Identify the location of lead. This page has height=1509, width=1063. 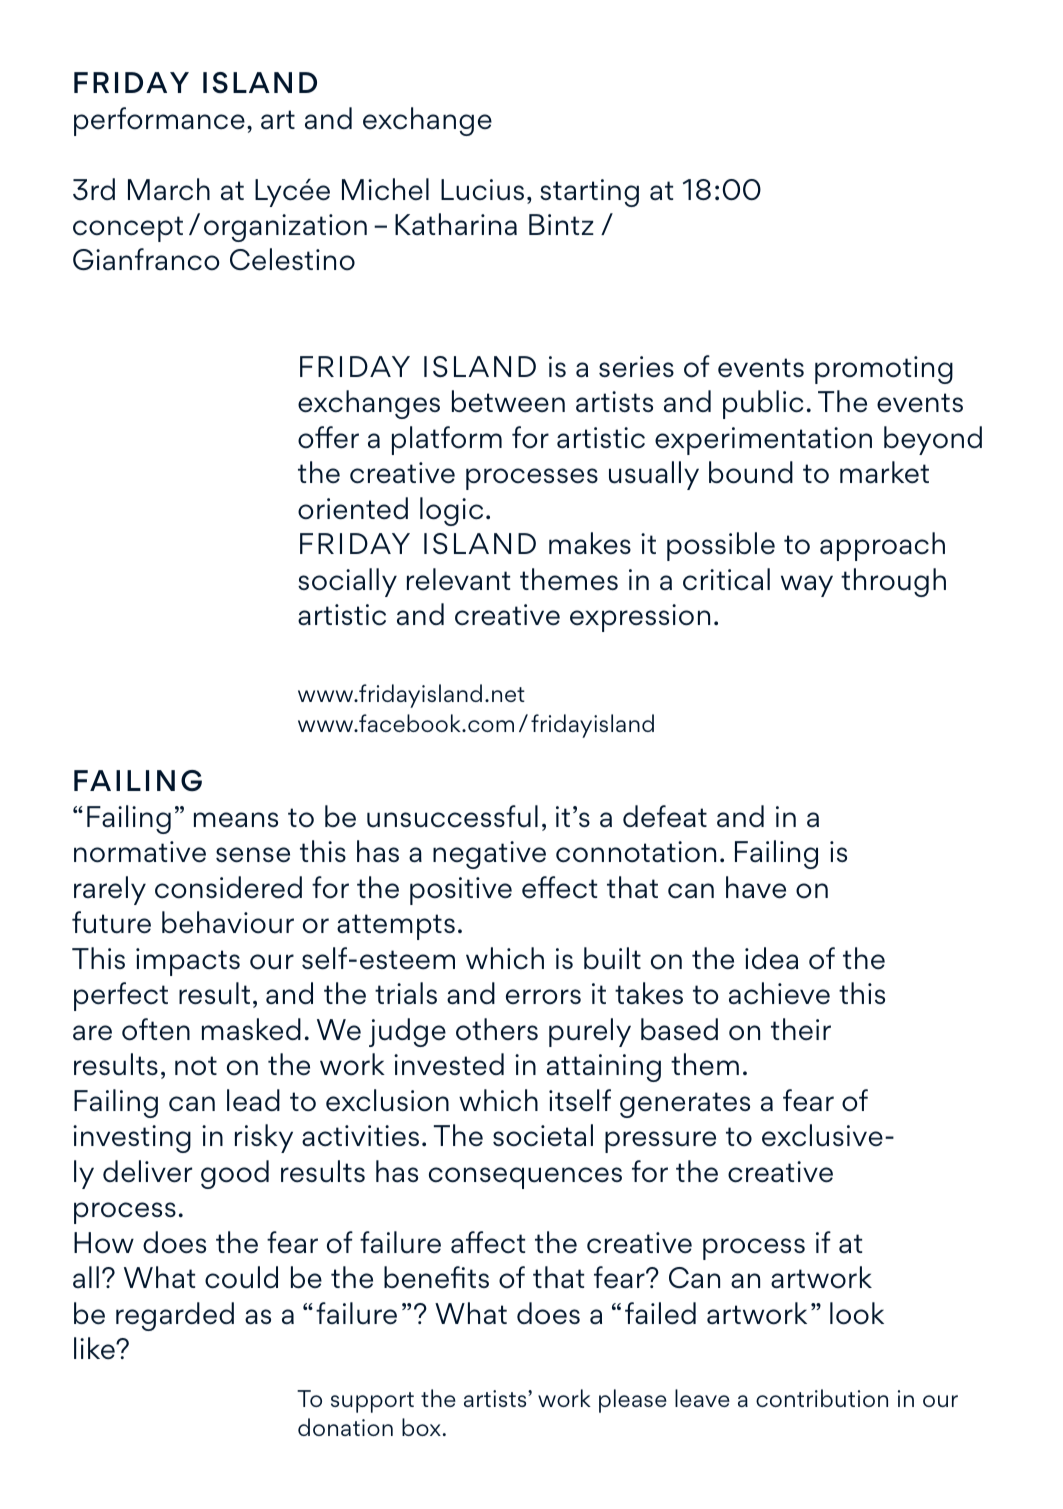
(253, 1100).
